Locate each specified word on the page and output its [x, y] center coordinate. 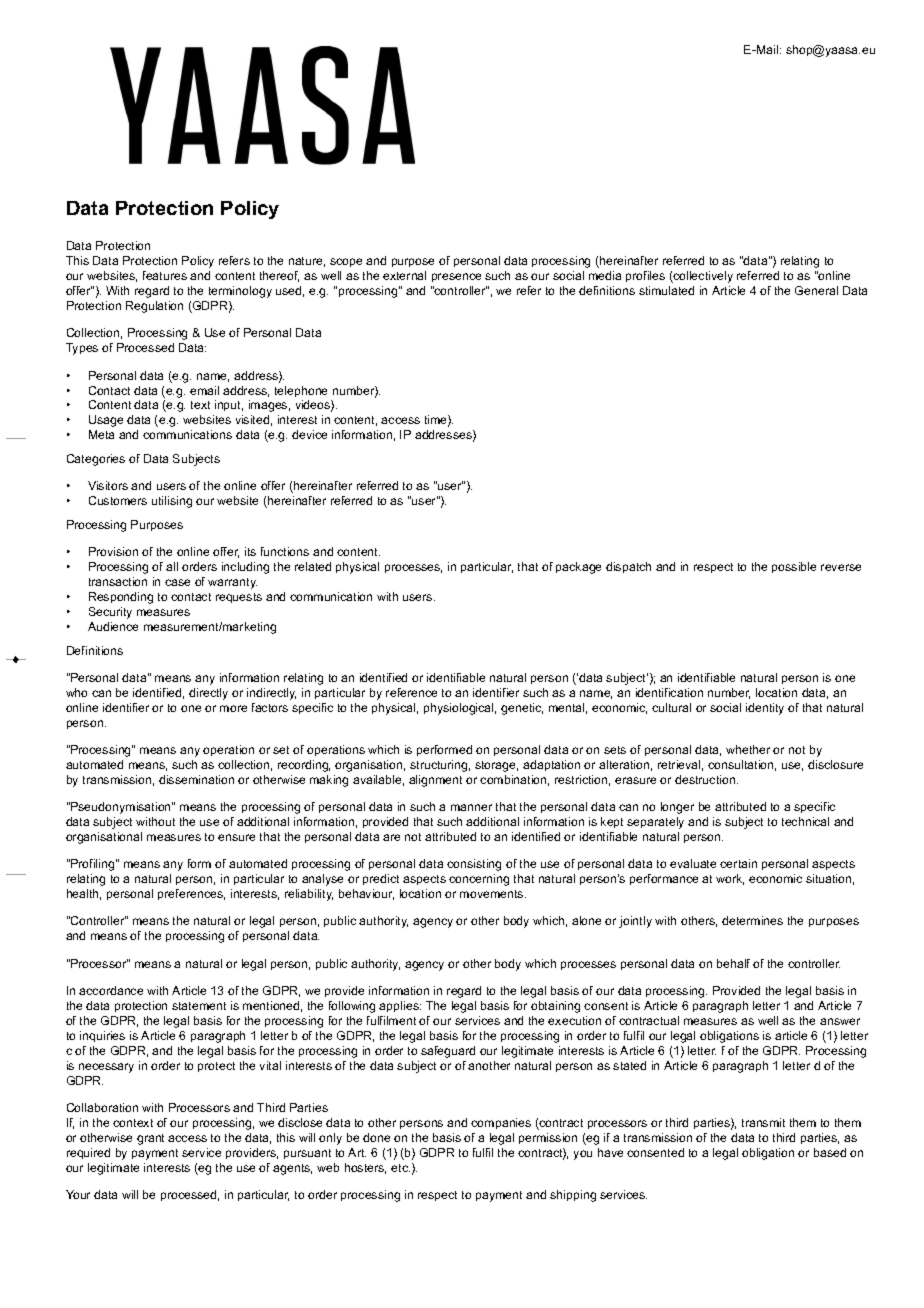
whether [748, 749]
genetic [522, 709]
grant [150, 1139]
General [816, 290]
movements [493, 894]
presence [456, 277]
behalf [733, 963]
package [578, 568]
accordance [111, 990]
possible [794, 567]
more [233, 708]
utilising [172, 502]
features [165, 275]
